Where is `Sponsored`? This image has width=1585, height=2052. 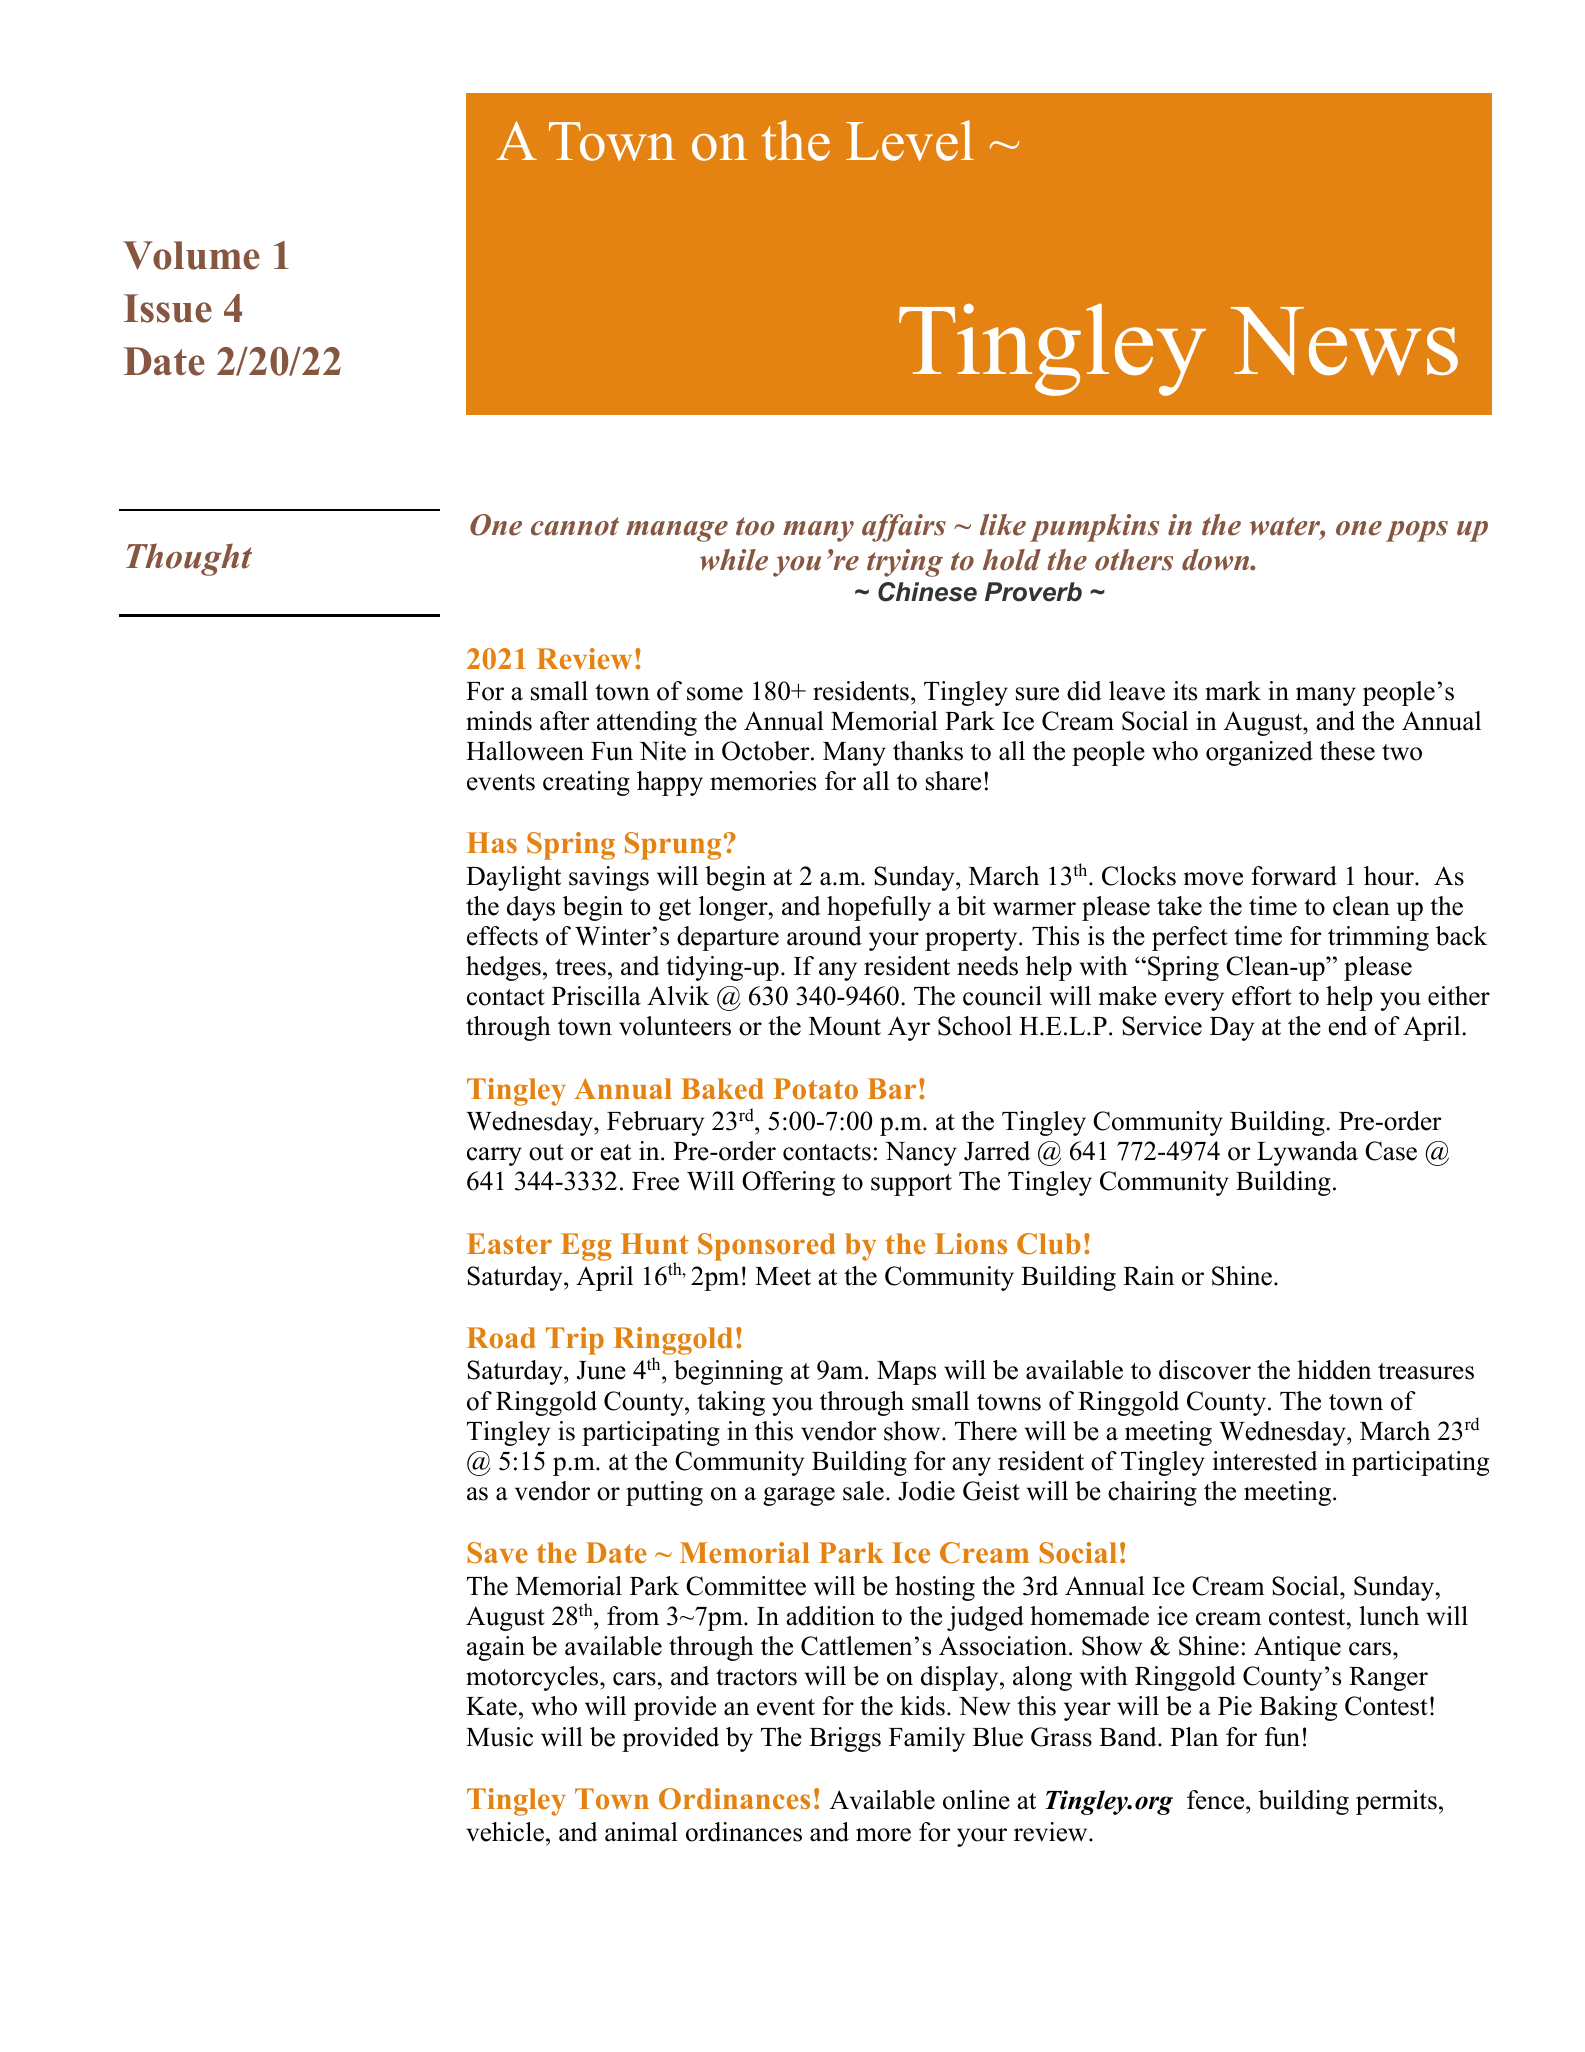 Sponsored is located at coordinates (766, 1247).
